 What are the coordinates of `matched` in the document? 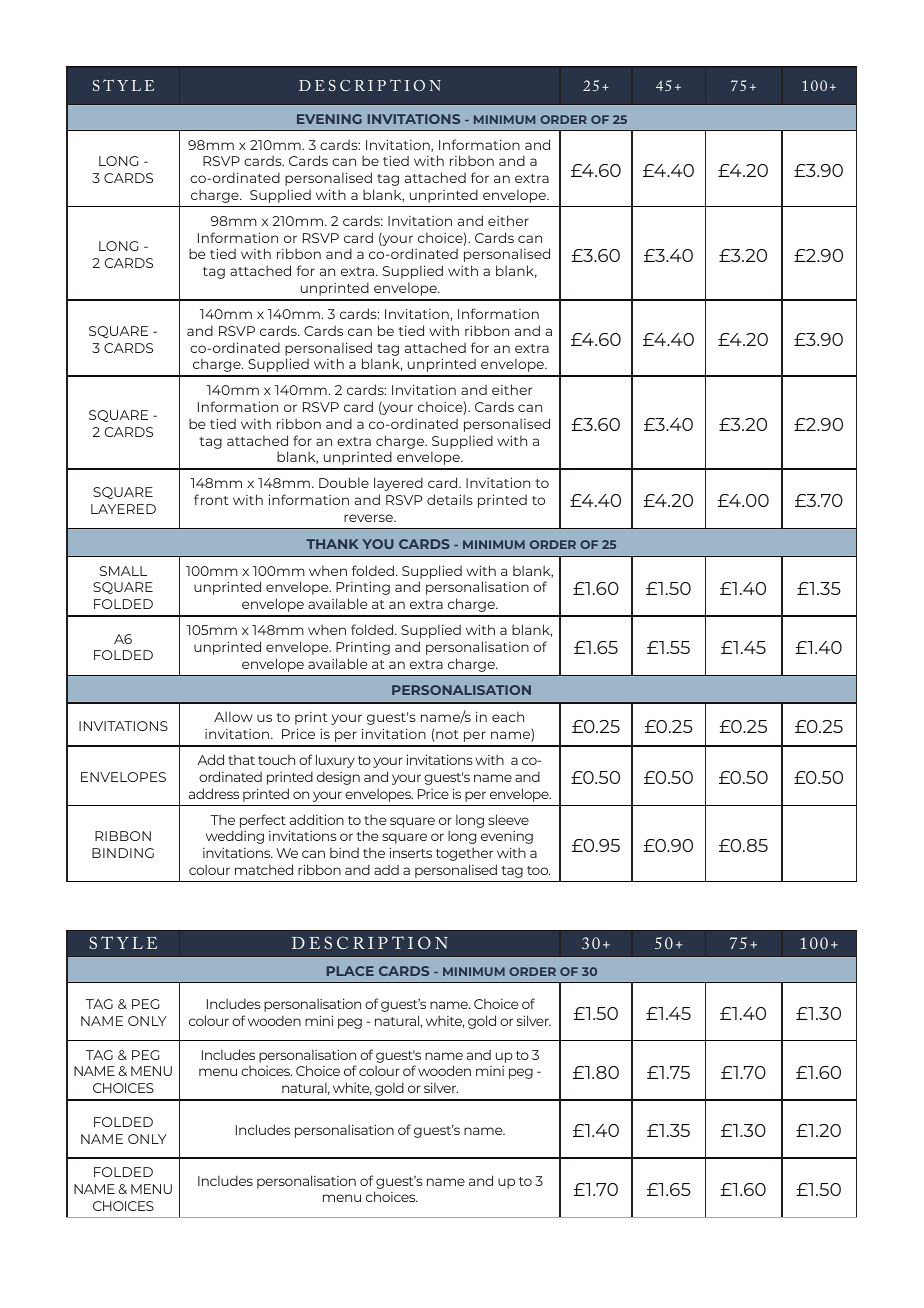 It's located at (264, 869).
